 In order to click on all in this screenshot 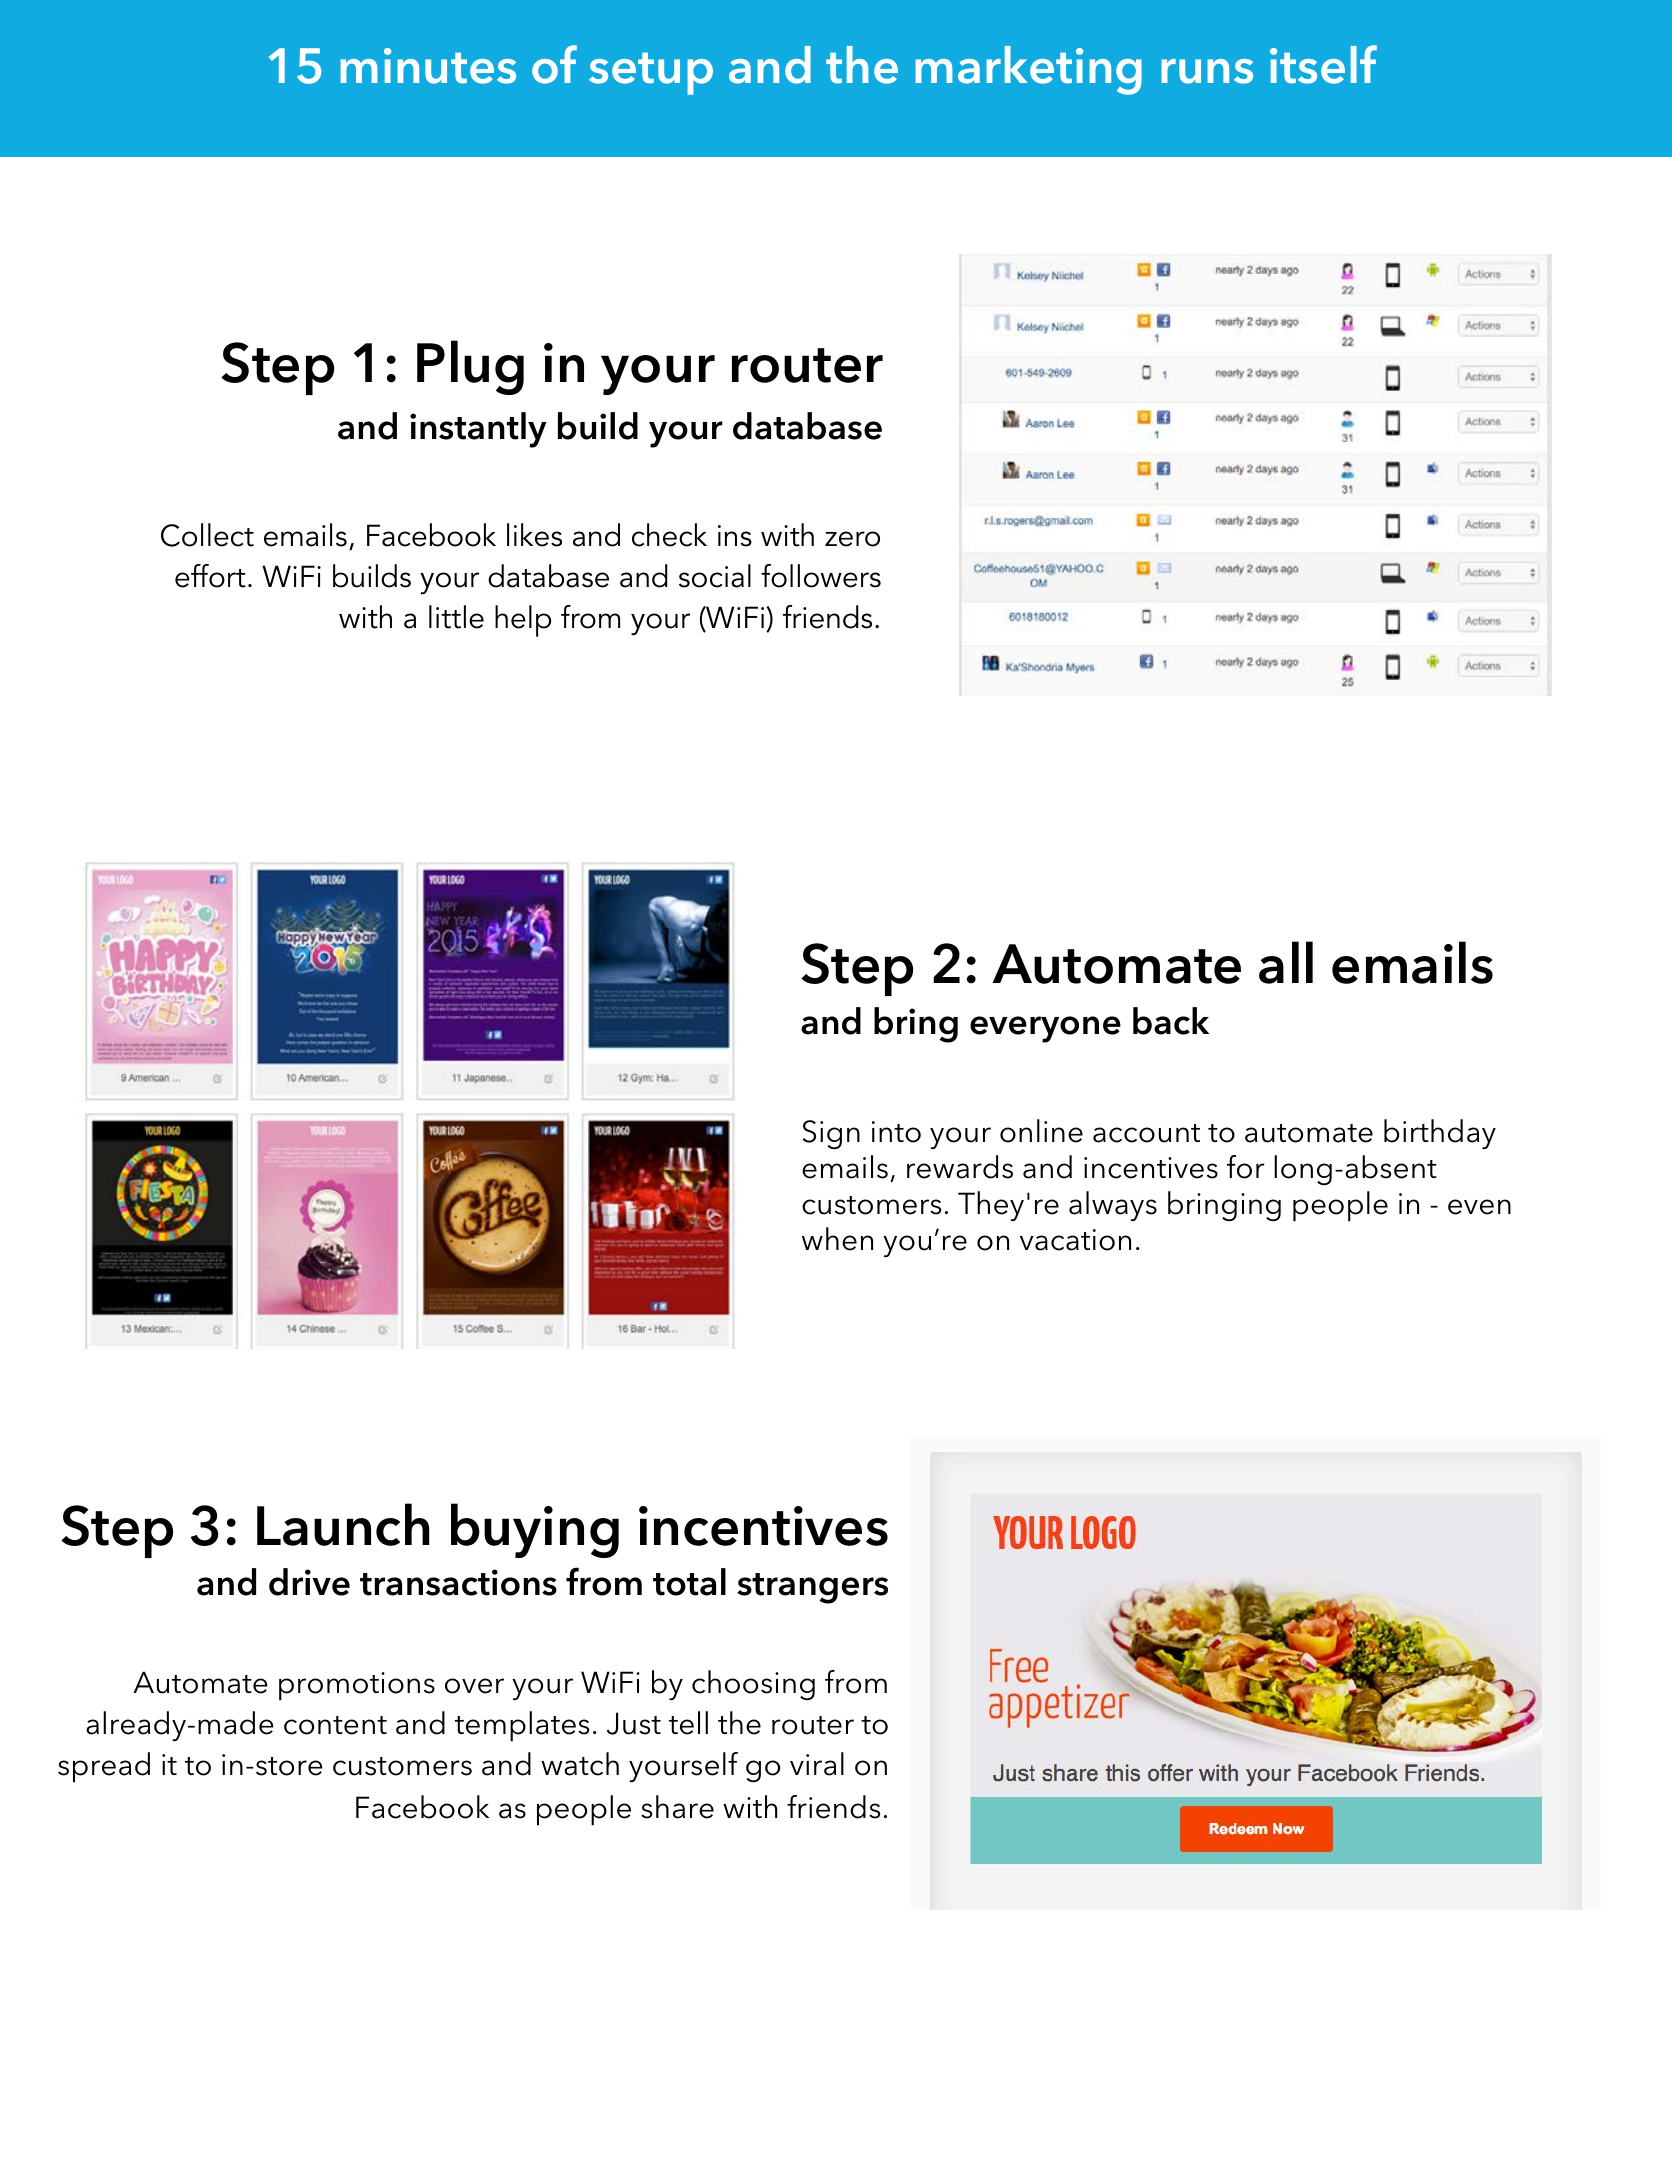, I will do `click(1286, 962)`.
